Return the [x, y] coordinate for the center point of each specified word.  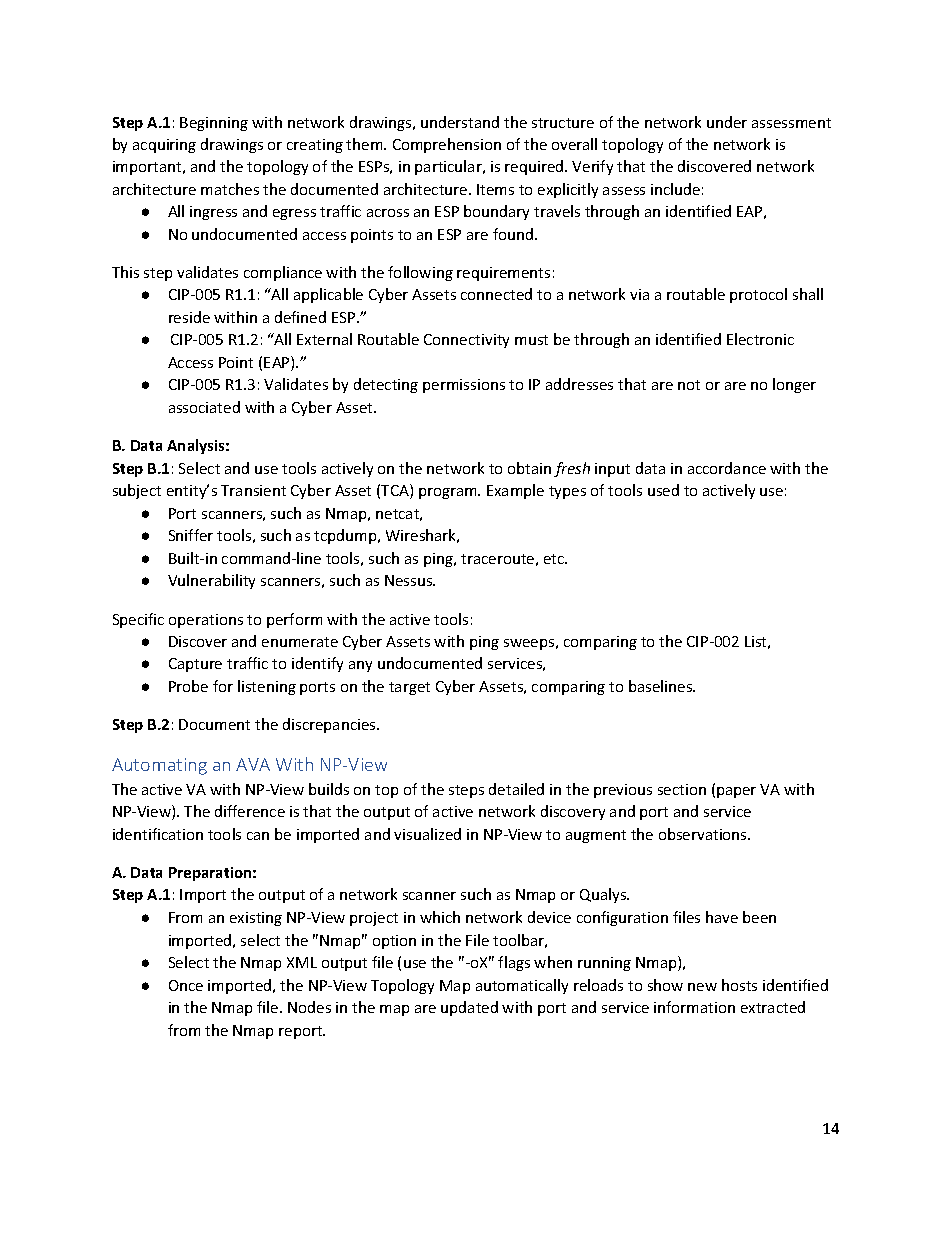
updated [469, 1008]
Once [186, 985]
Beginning [214, 124]
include [675, 189]
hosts [739, 985]
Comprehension [447, 145]
